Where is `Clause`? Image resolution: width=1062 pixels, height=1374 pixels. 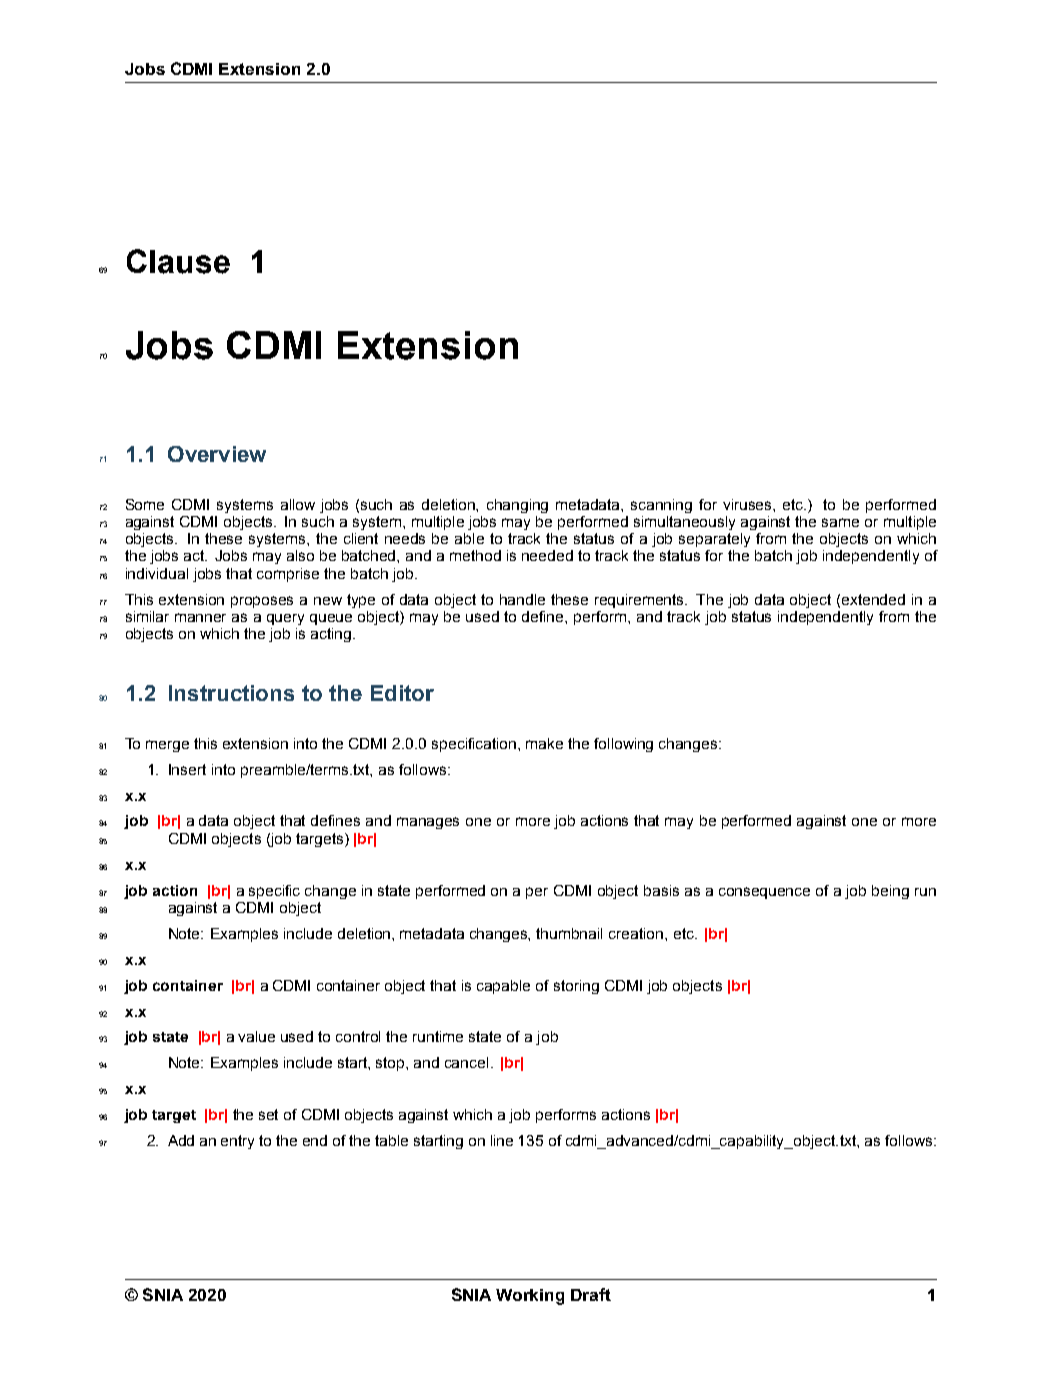
Clause is located at coordinates (178, 261).
